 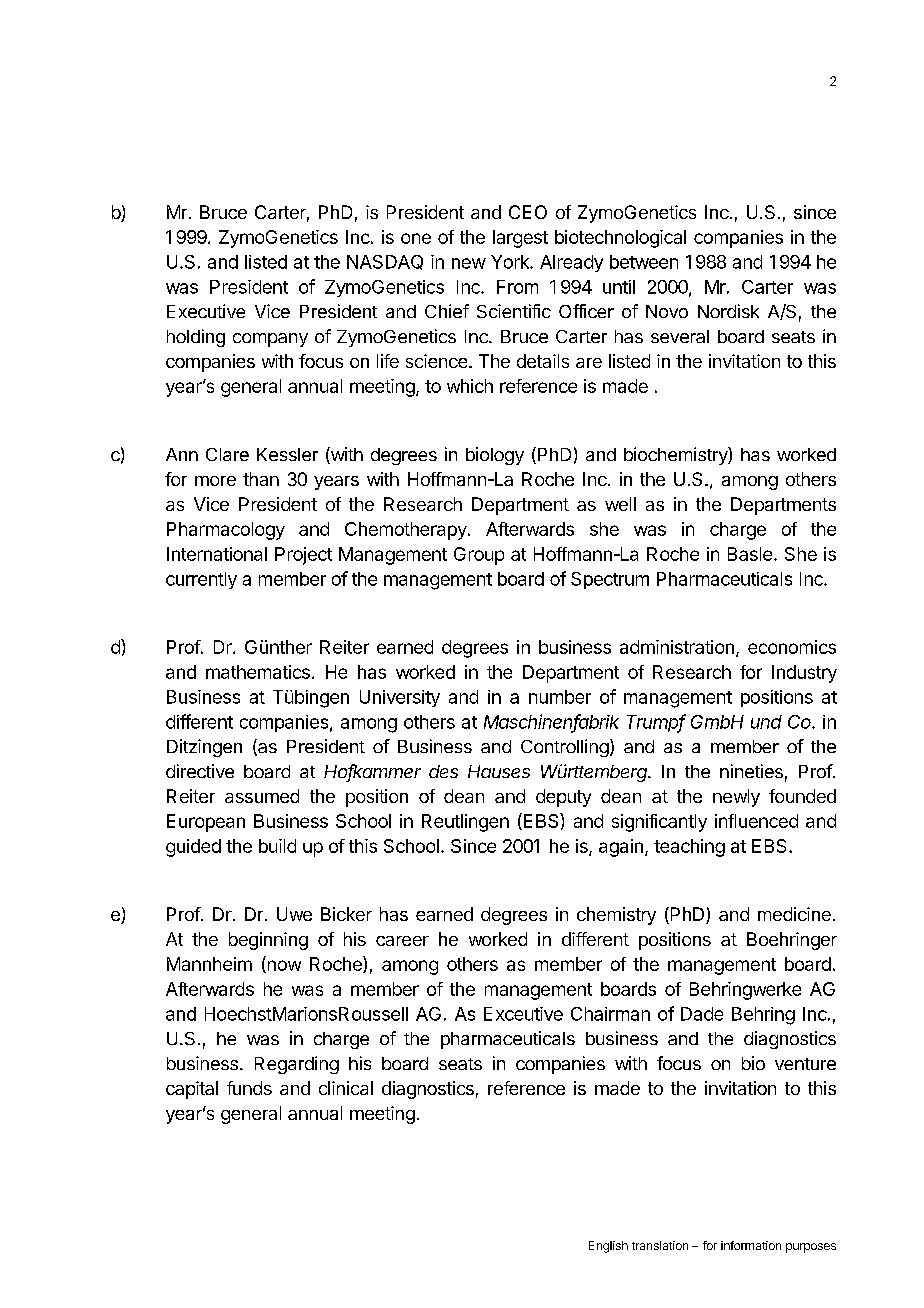 What do you see at coordinates (249, 1088) in the image?
I see `funds` at bounding box center [249, 1088].
